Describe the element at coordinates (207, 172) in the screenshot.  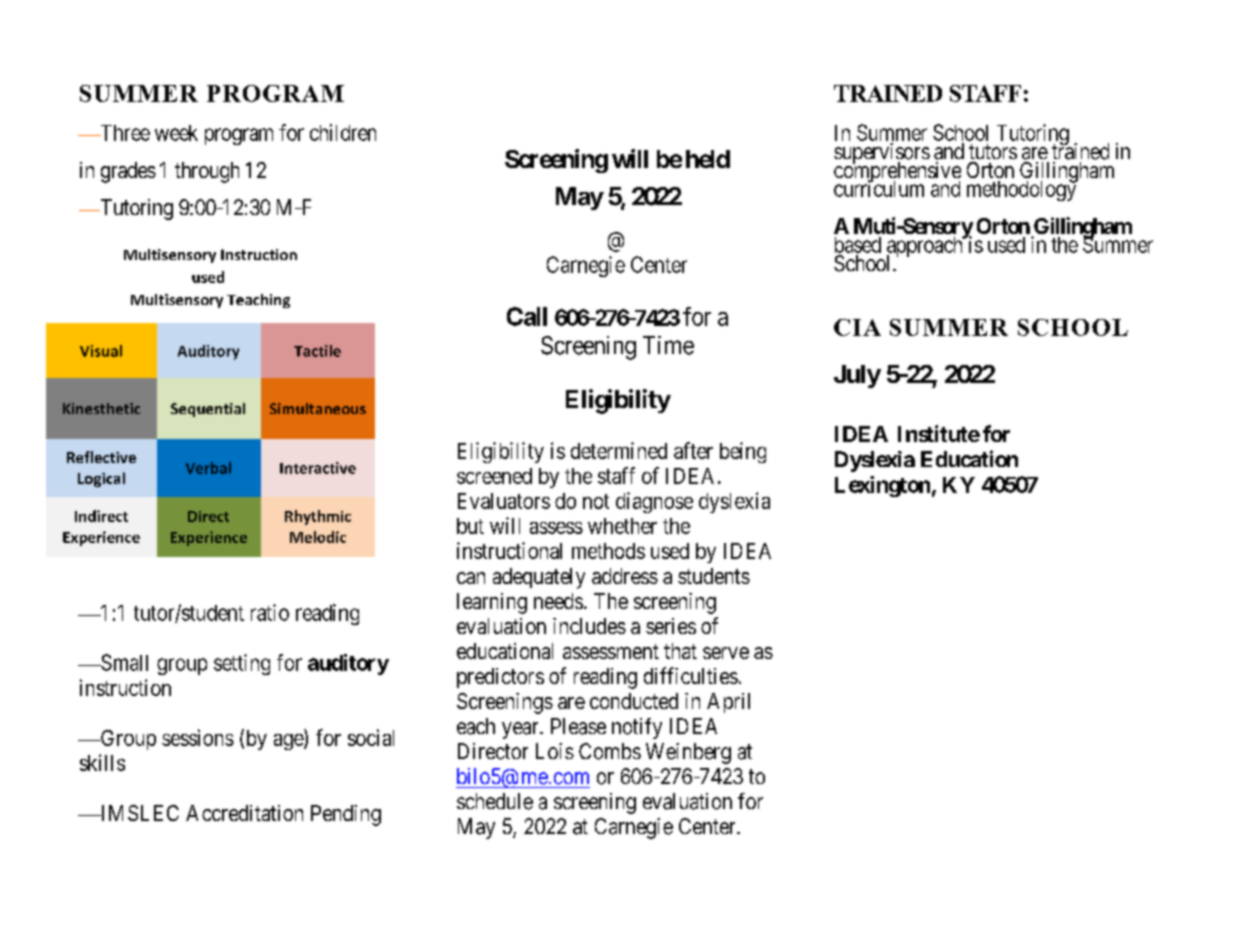
I see `through` at that location.
